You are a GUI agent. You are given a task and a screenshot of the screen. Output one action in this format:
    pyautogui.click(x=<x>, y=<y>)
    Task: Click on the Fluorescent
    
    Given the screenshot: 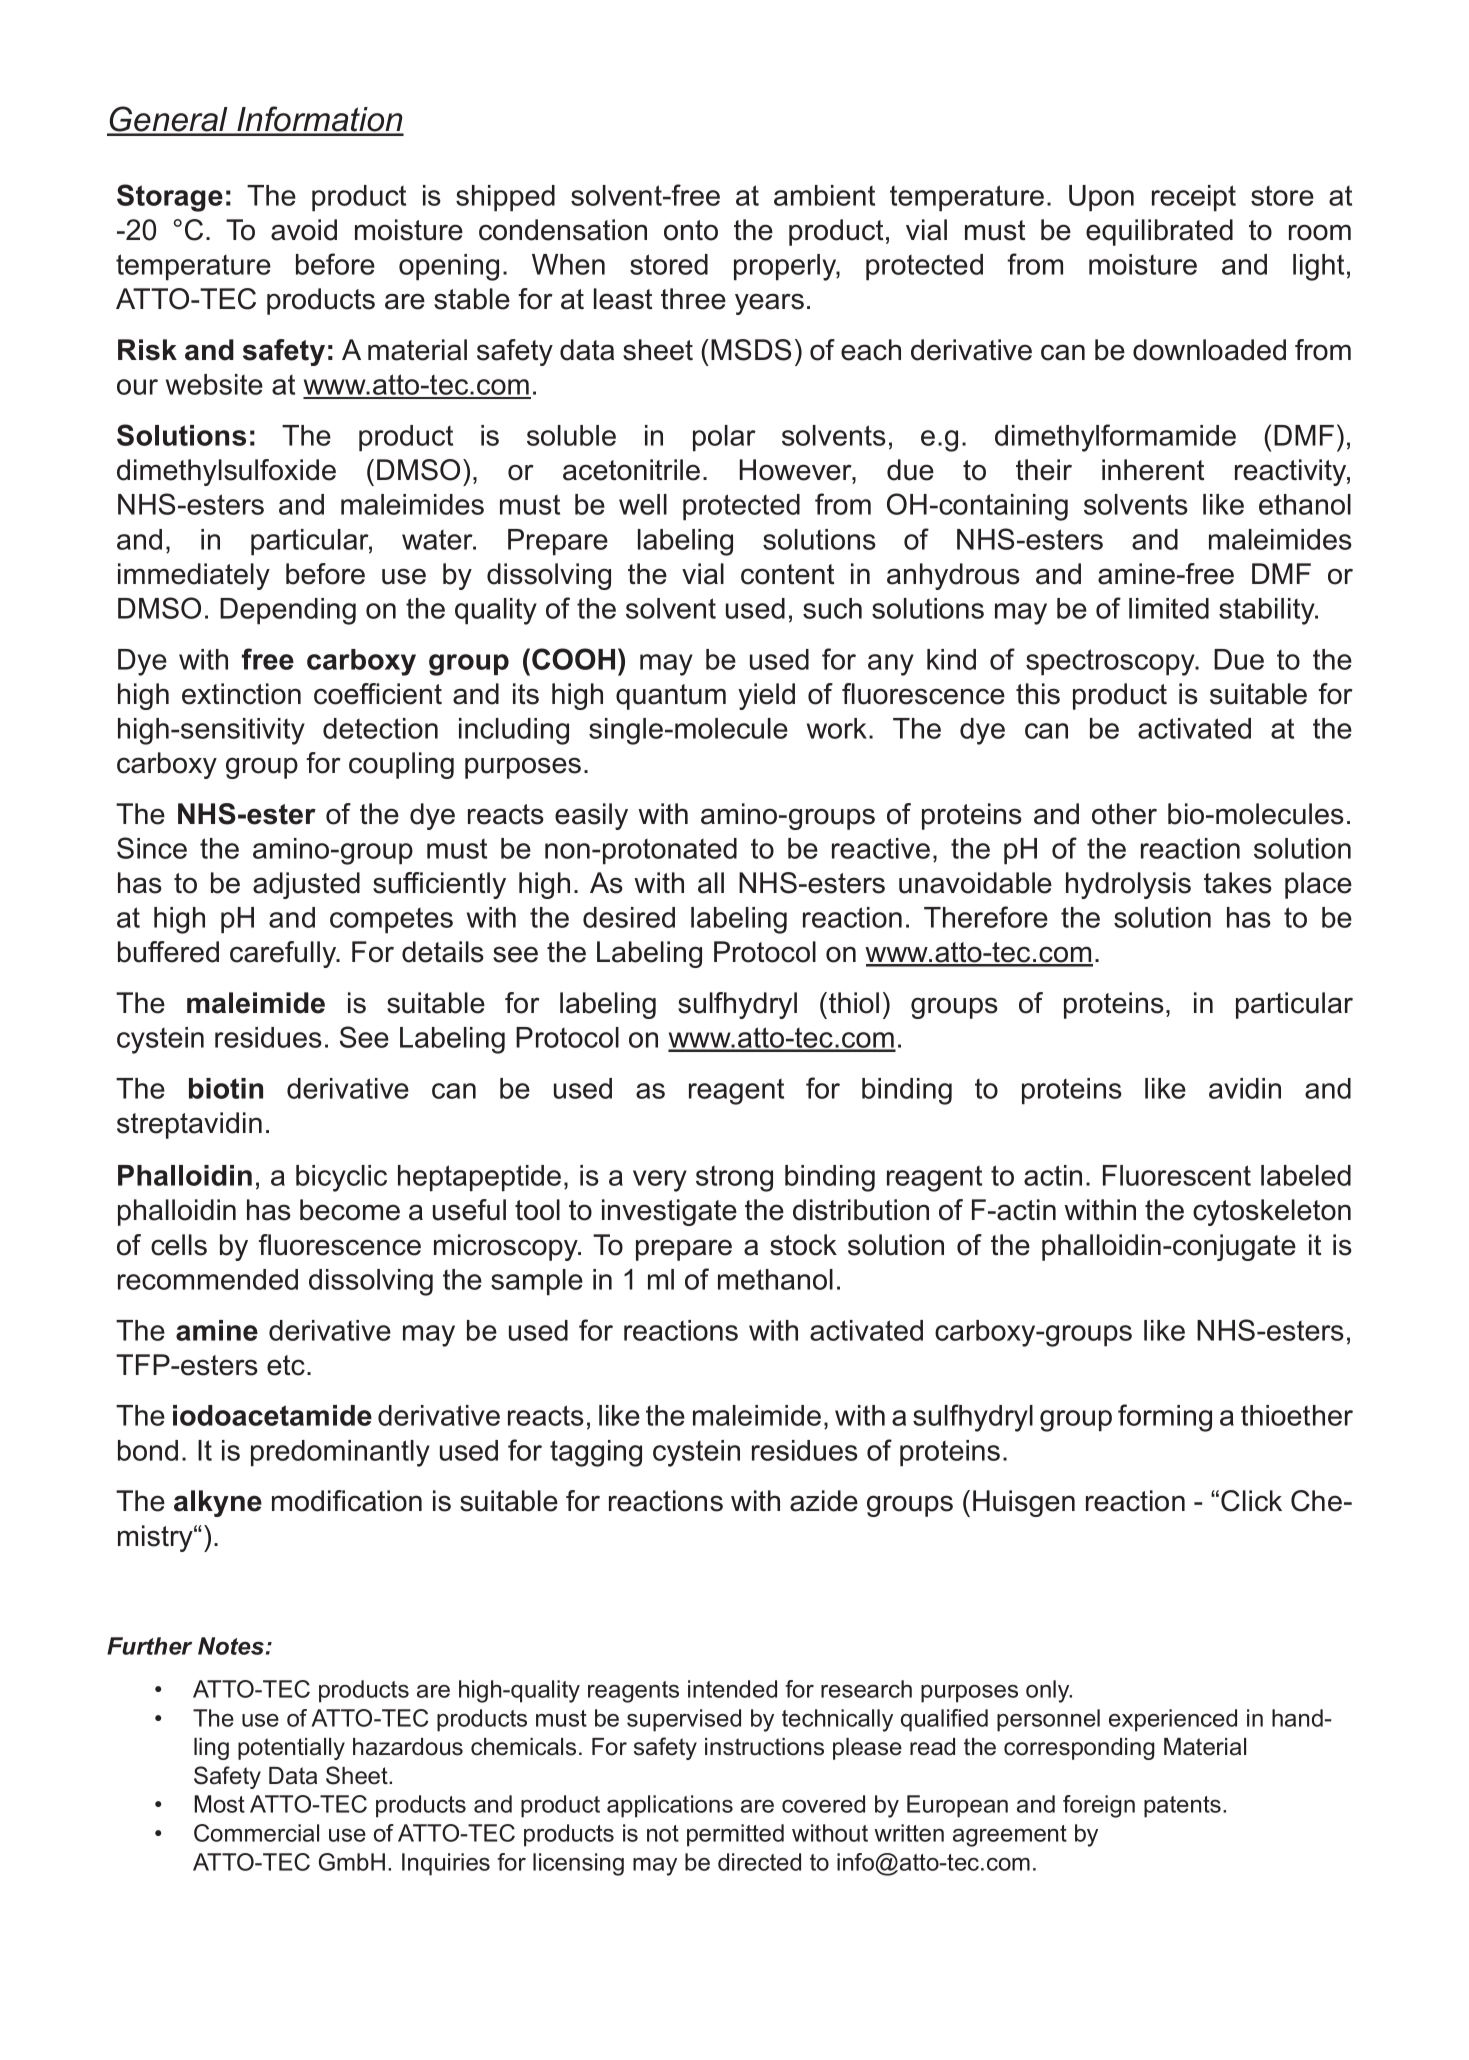 What is the action you would take?
    pyautogui.click(x=1177, y=1175)
